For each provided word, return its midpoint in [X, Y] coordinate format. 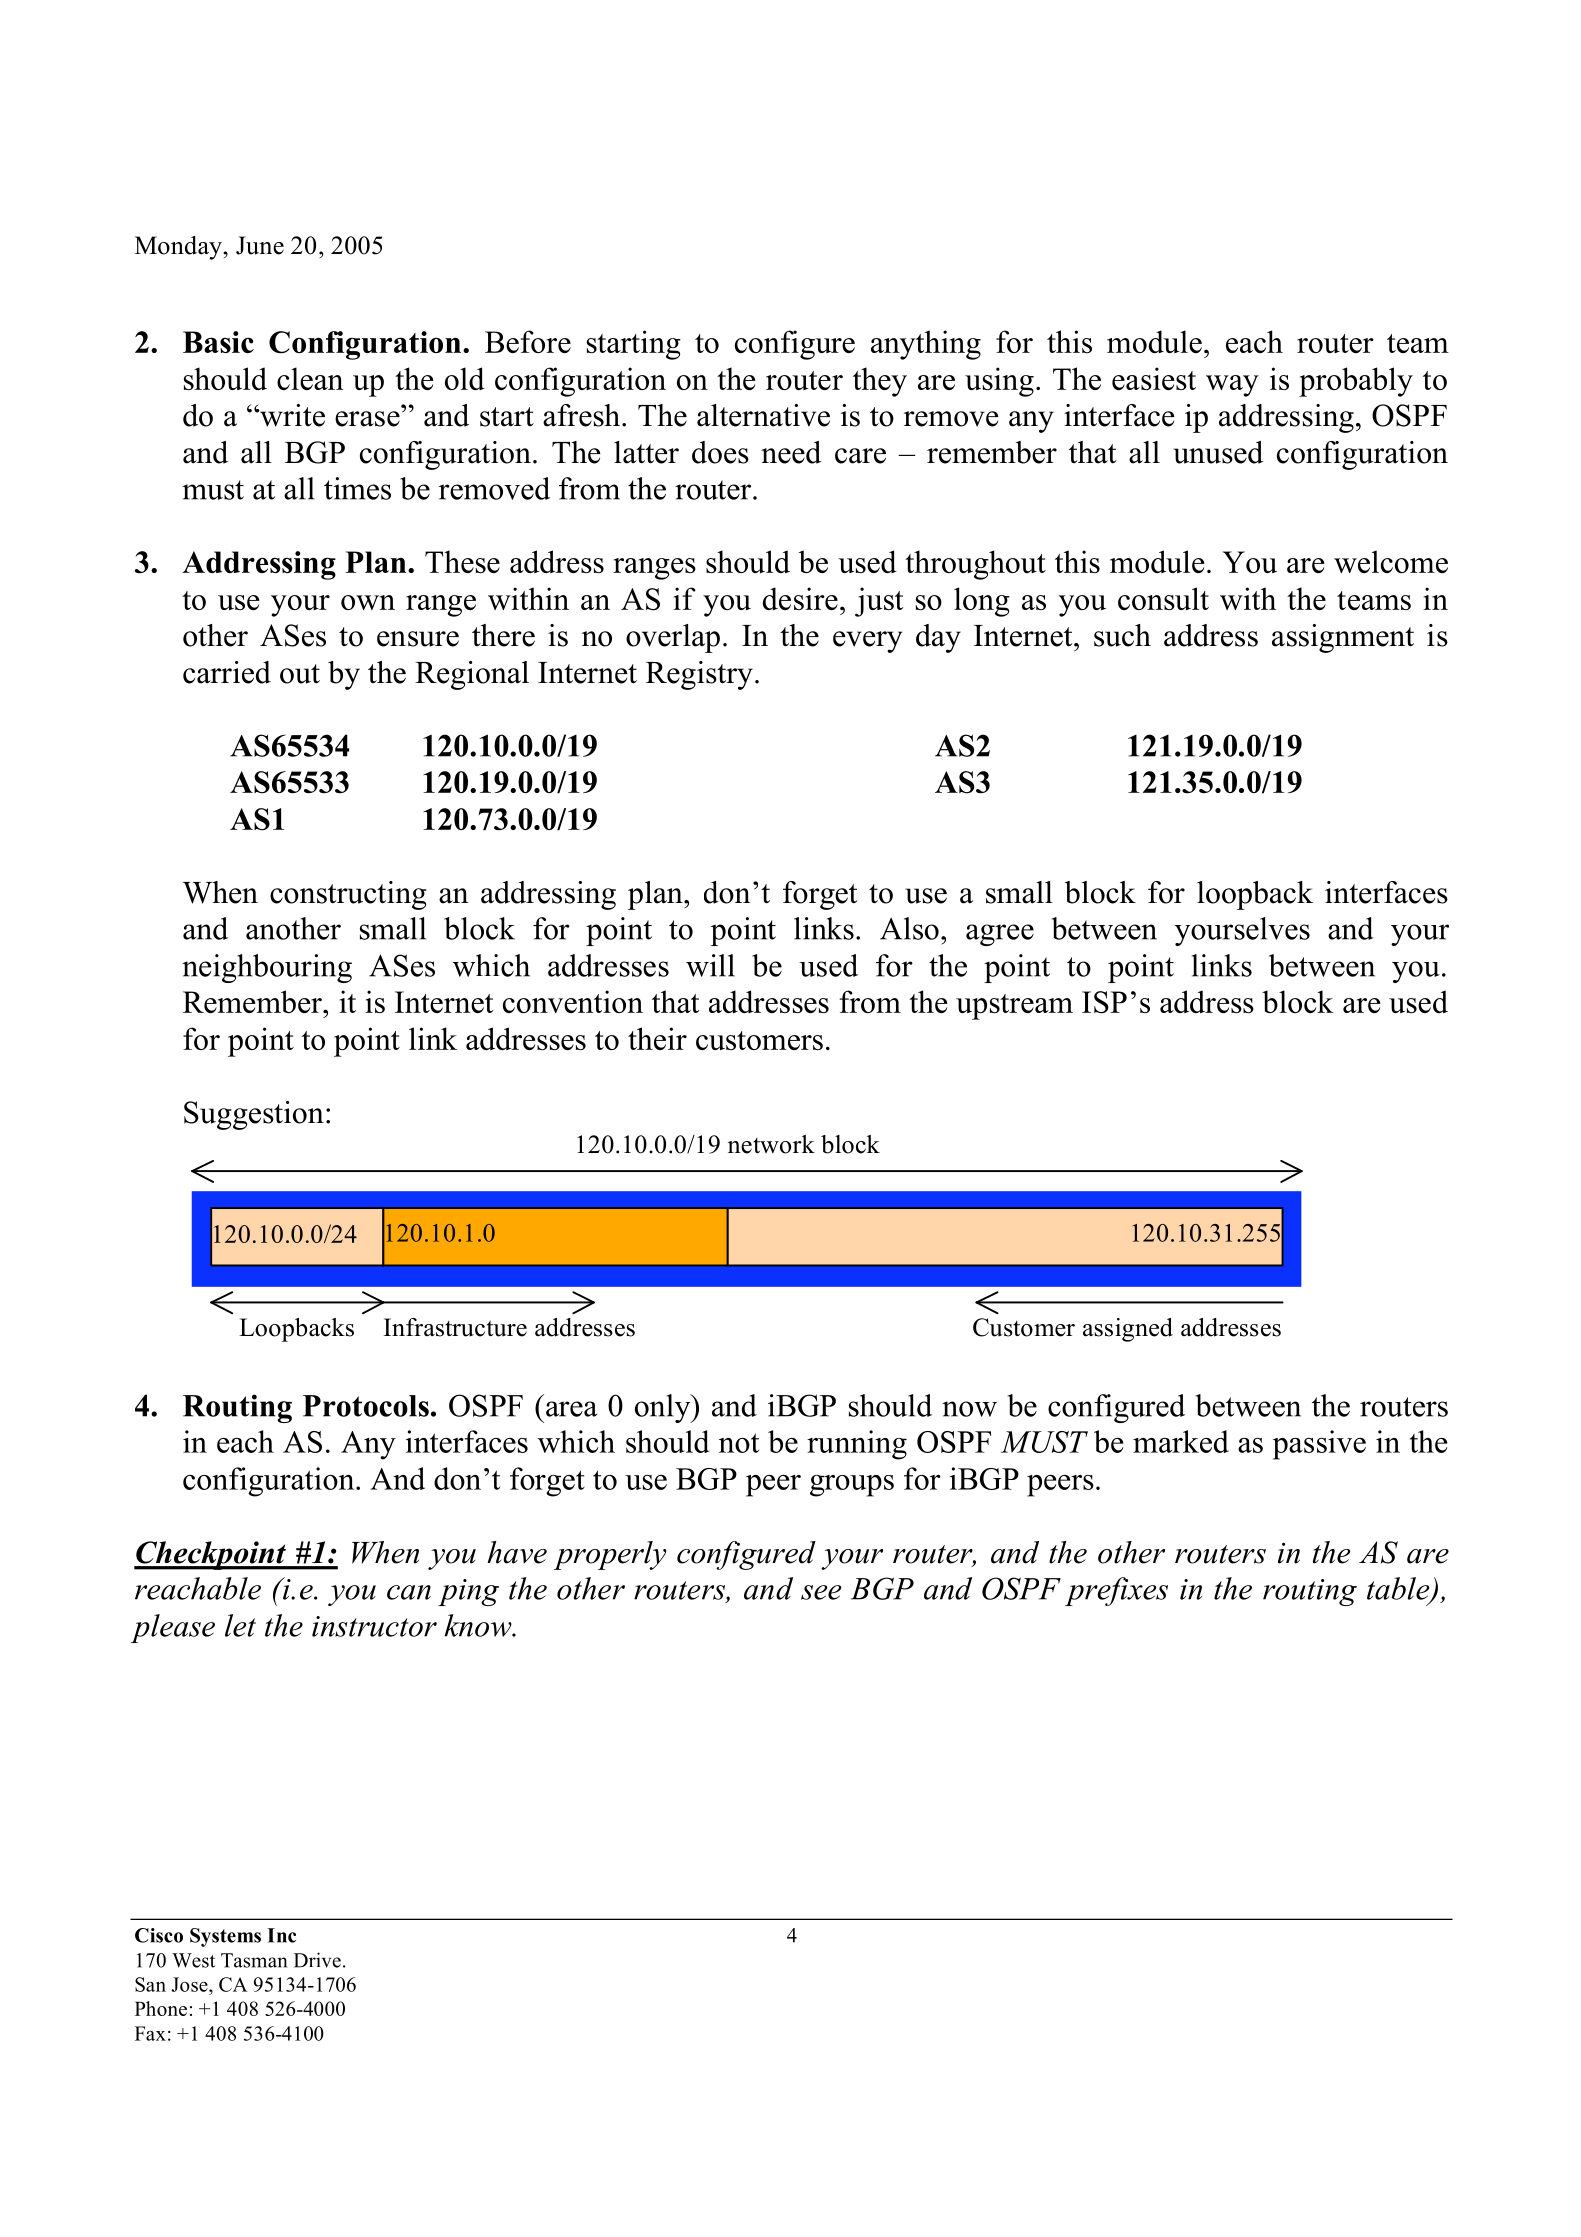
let [240, 1625]
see [821, 1592]
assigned [1128, 1330]
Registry [699, 675]
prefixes [1116, 1591]
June [260, 245]
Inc [281, 1935]
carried [227, 672]
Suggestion [254, 1115]
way [1232, 386]
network [771, 1144]
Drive [317, 1960]
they [880, 382]
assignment [1343, 638]
